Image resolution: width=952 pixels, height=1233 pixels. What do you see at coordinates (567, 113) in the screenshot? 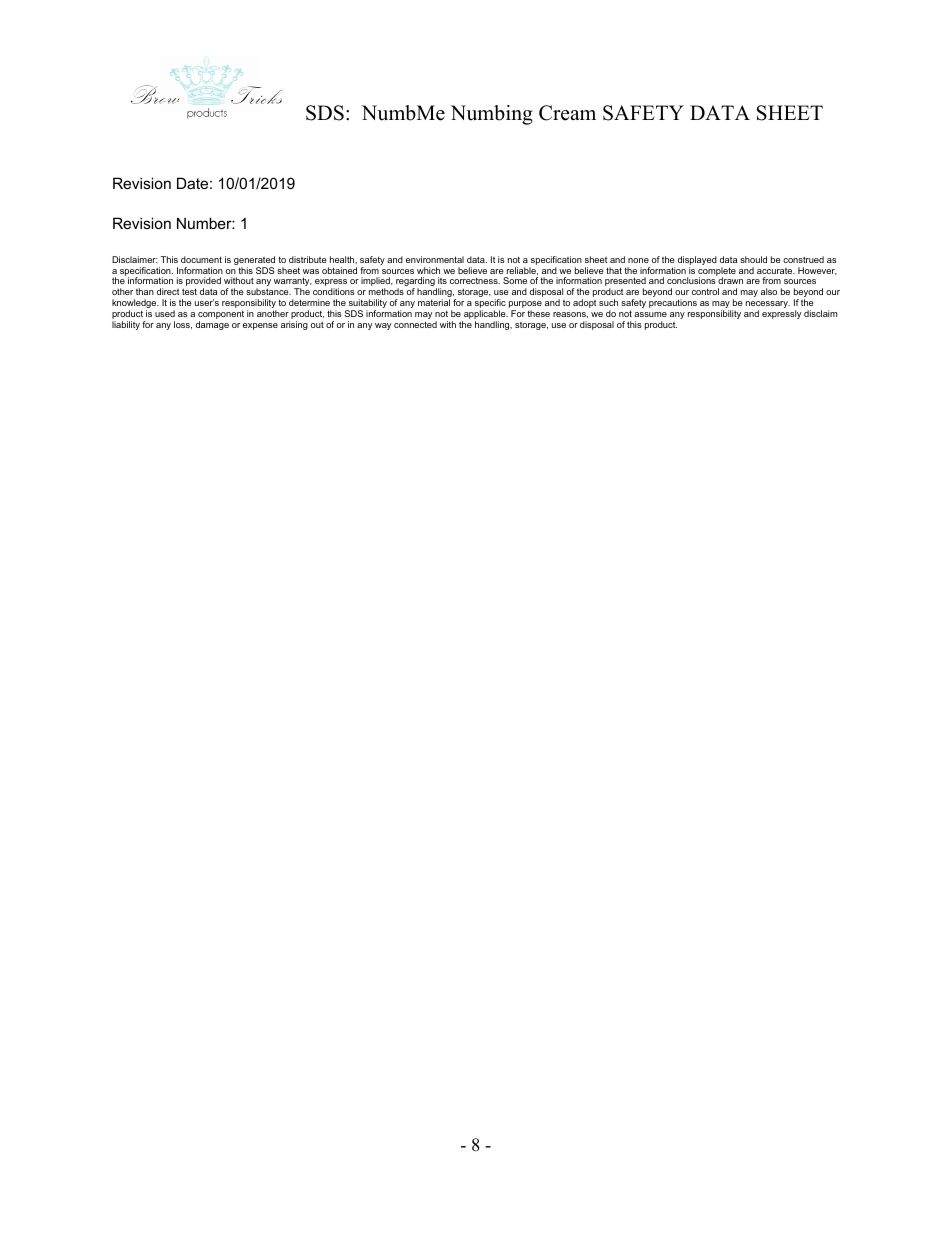
I see `Cream` at bounding box center [567, 113].
